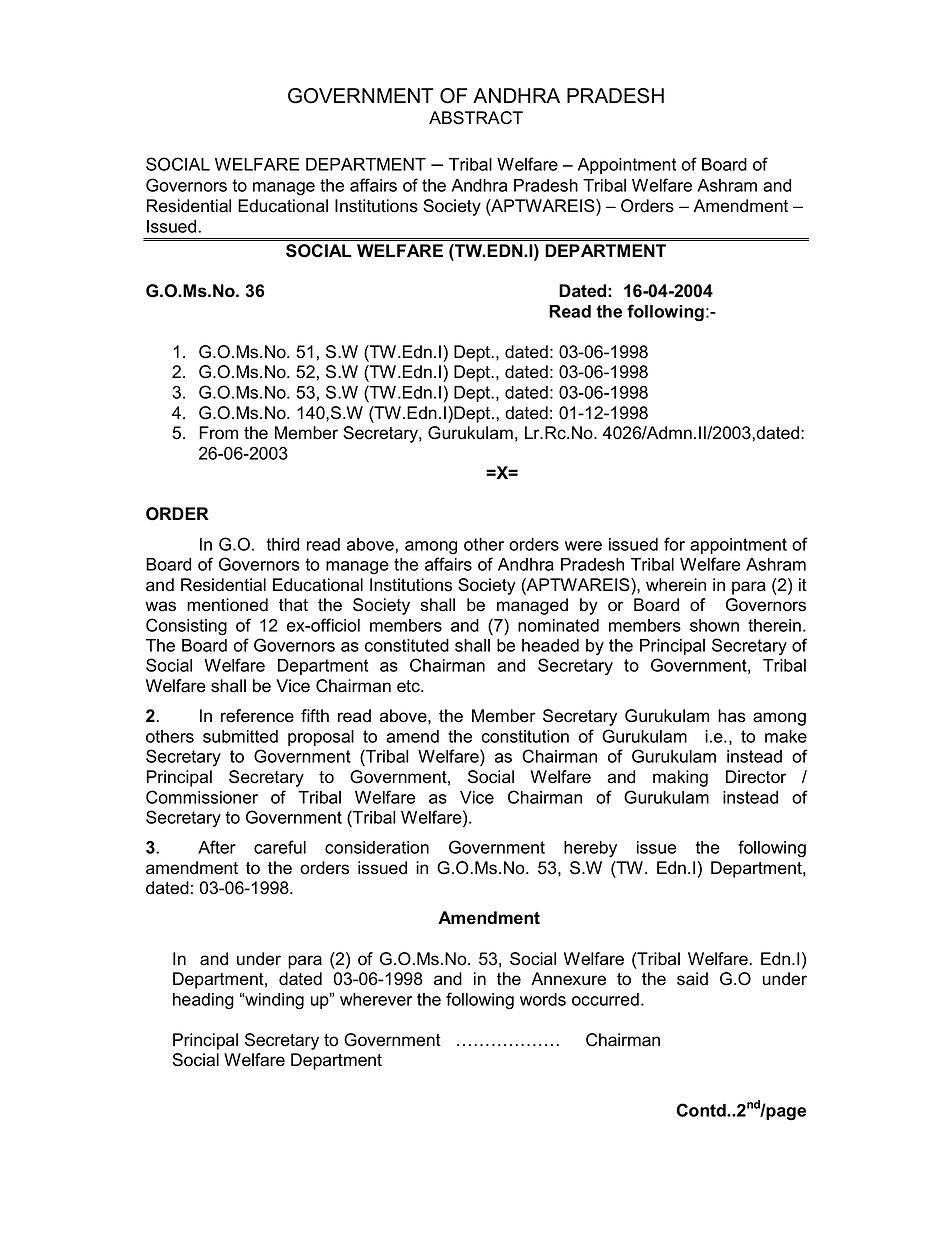 Image resolution: width=952 pixels, height=1233 pixels. Describe the element at coordinates (525, 736) in the screenshot. I see `constitution` at that location.
